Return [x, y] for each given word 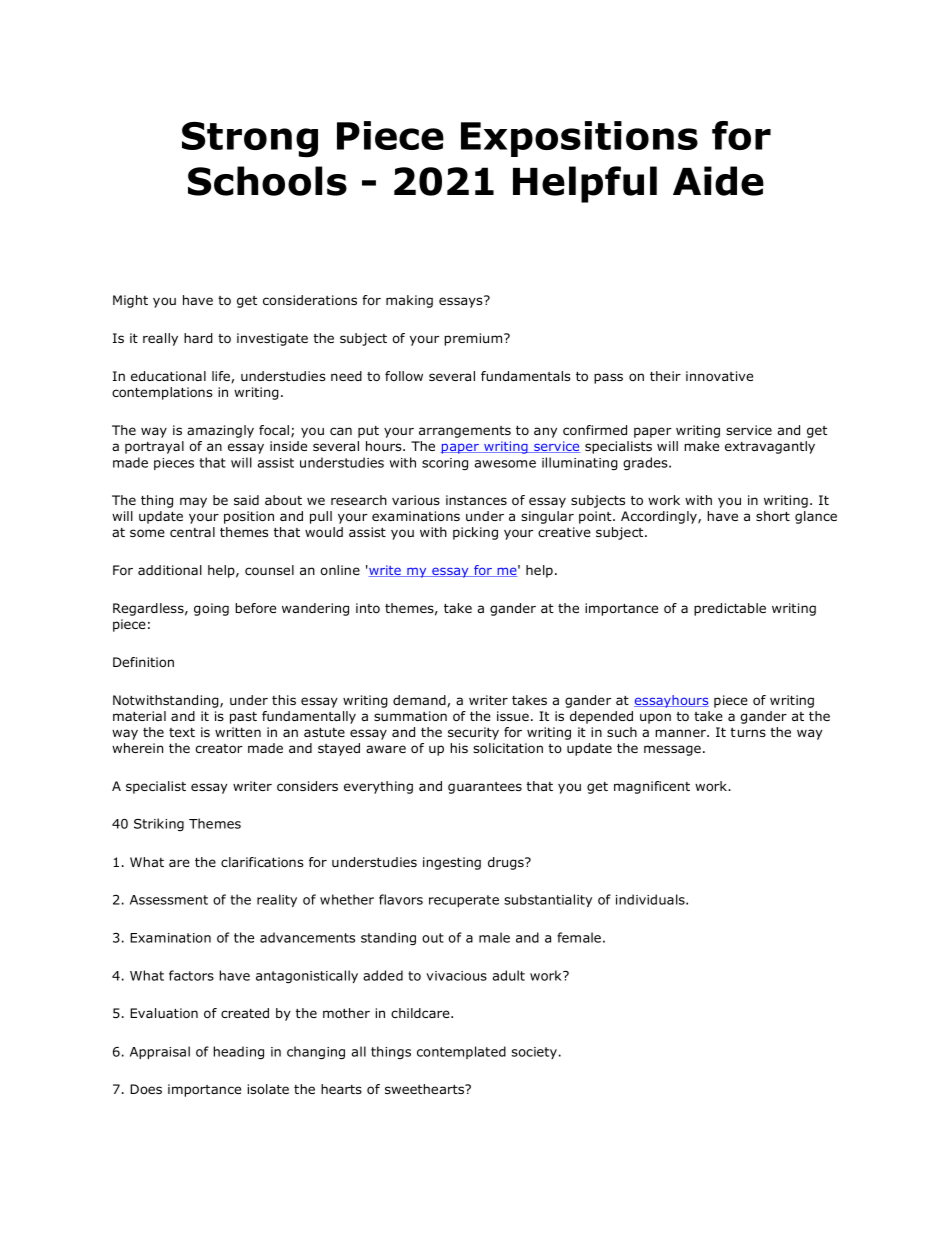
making [409, 301]
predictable [730, 609]
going [211, 609]
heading [238, 1052]
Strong [250, 140]
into [368, 608]
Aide [718, 181]
